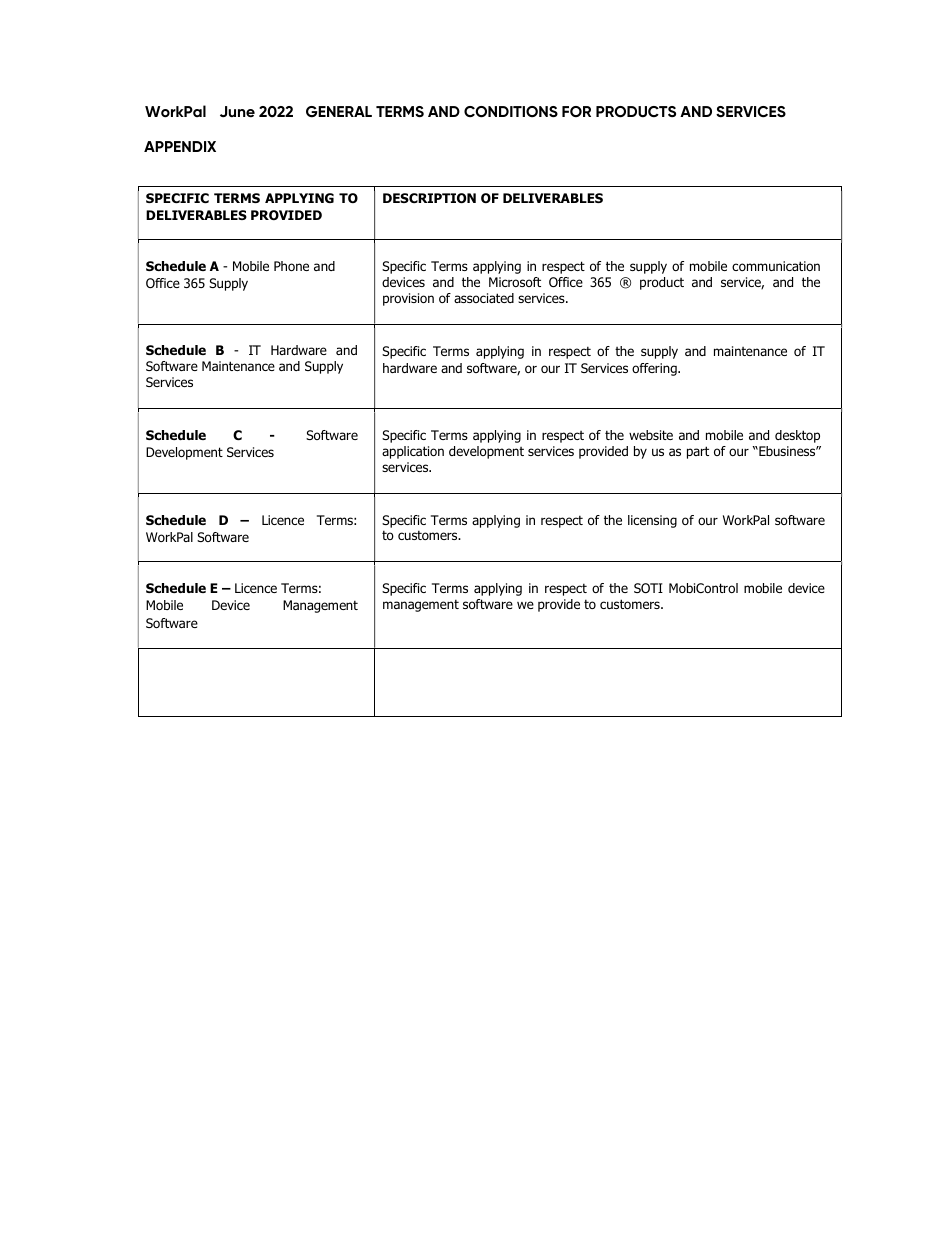 The image size is (952, 1233). I want to click on communication, so click(776, 266).
